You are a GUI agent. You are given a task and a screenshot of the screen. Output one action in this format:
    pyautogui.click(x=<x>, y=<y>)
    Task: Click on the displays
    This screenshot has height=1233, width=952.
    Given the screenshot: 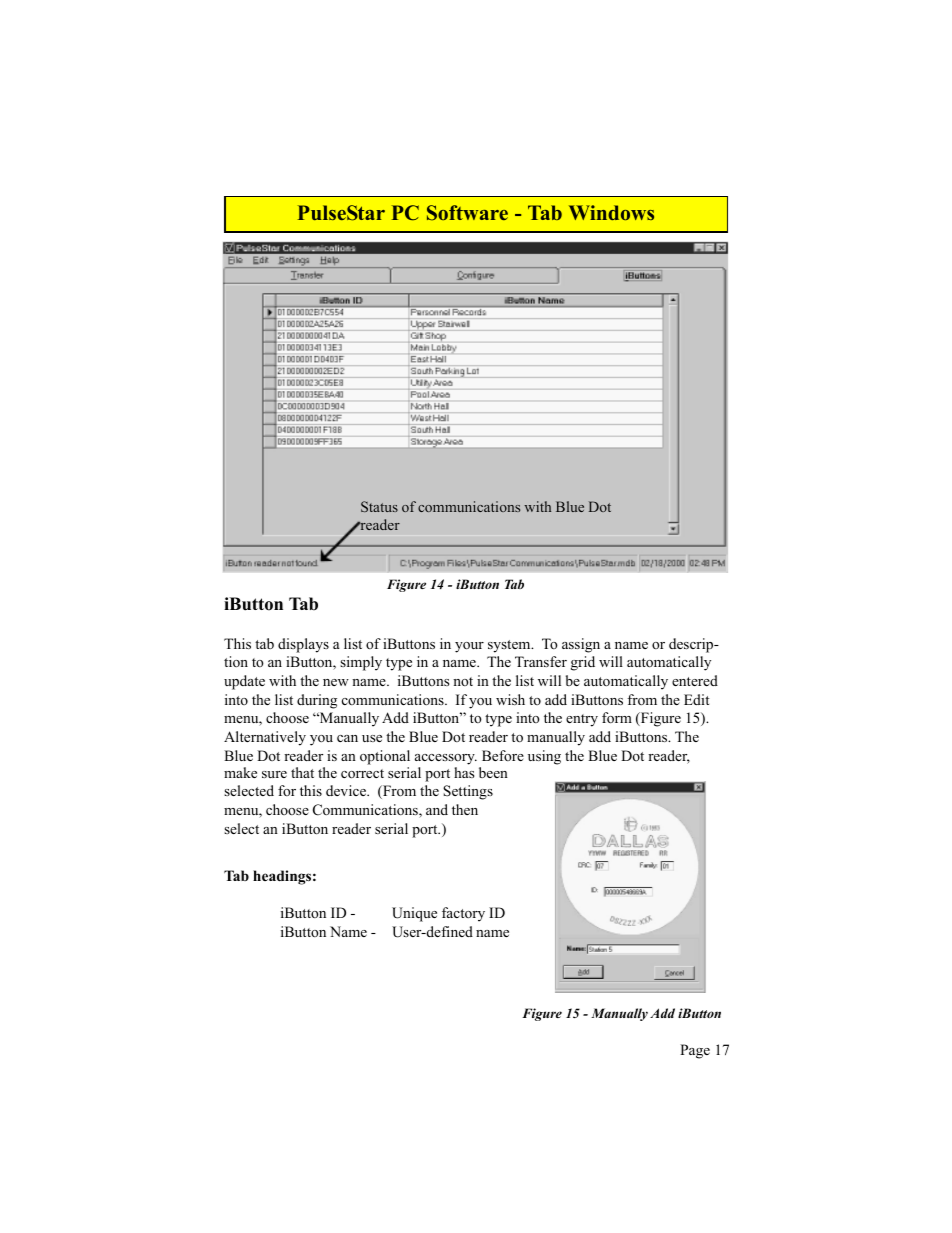 What is the action you would take?
    pyautogui.click(x=303, y=645)
